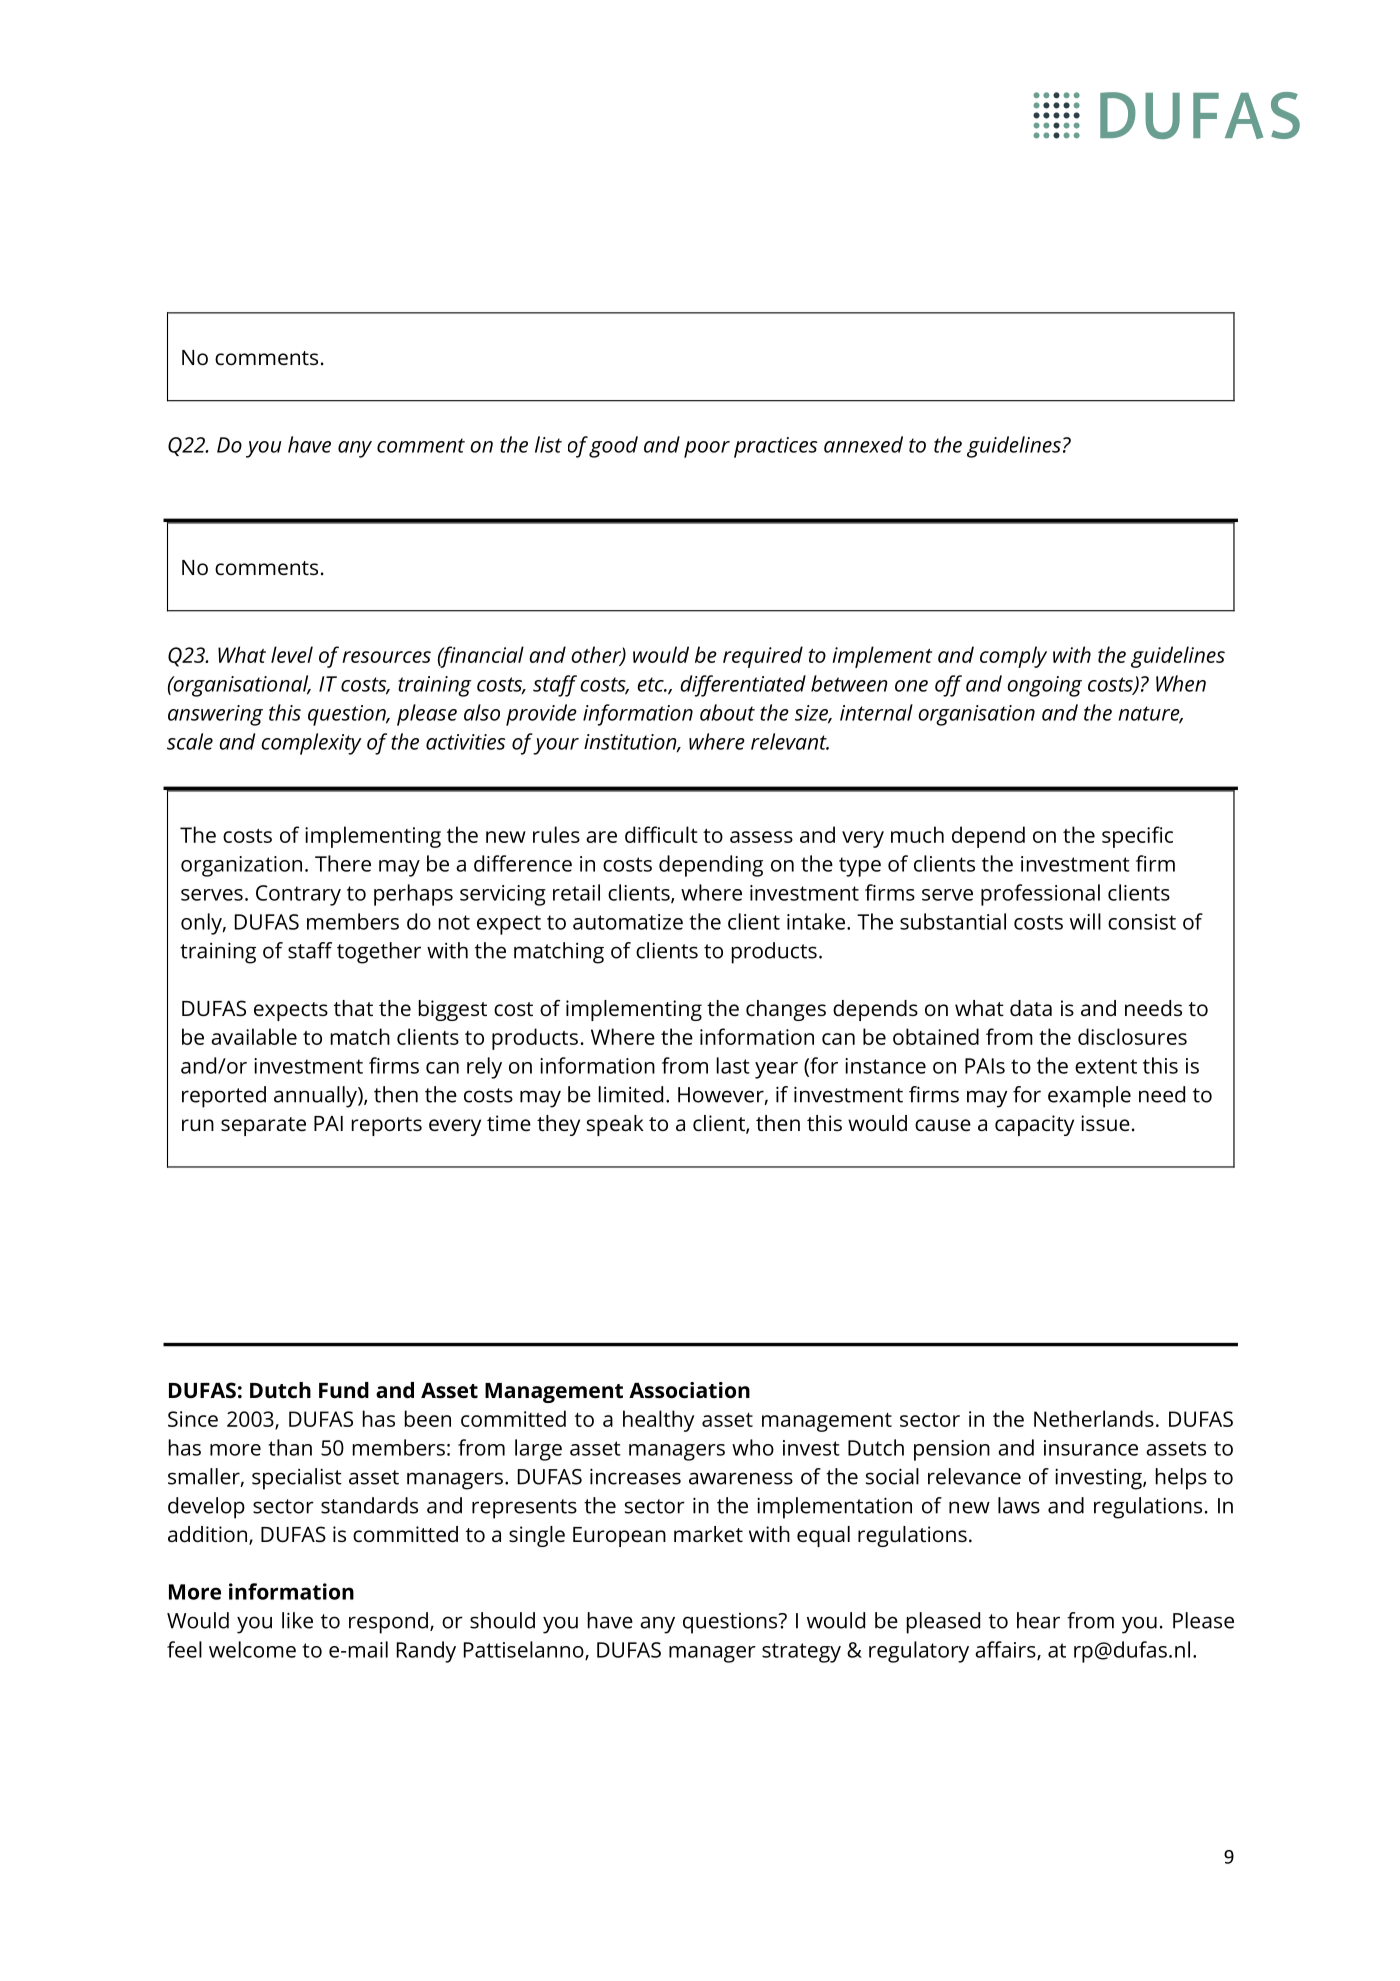 Image resolution: width=1400 pixels, height=1981 pixels. Describe the element at coordinates (707, 449) in the screenshot. I see `poor` at that location.
